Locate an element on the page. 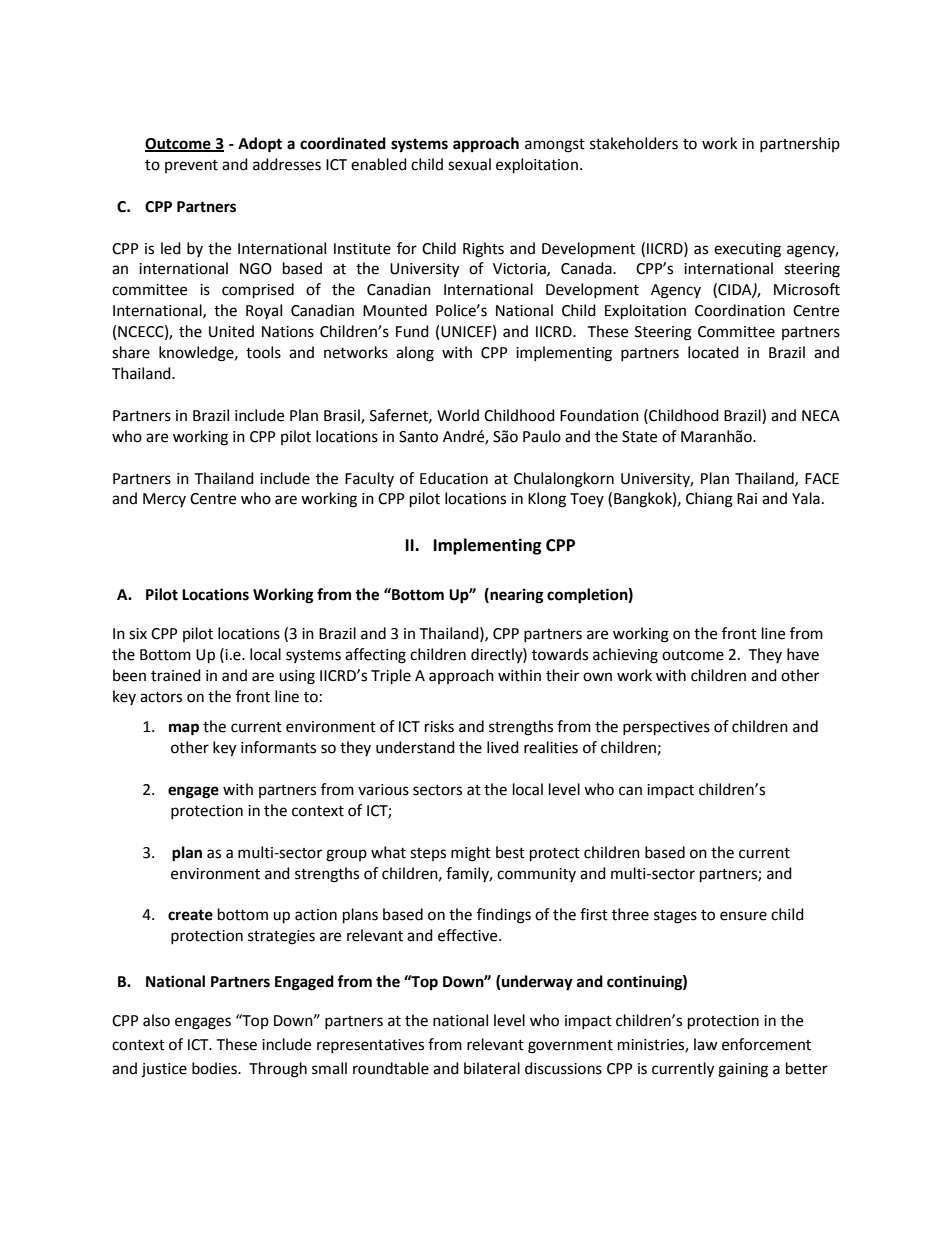 This image has width=952, height=1233. bodies is located at coordinates (215, 1068).
